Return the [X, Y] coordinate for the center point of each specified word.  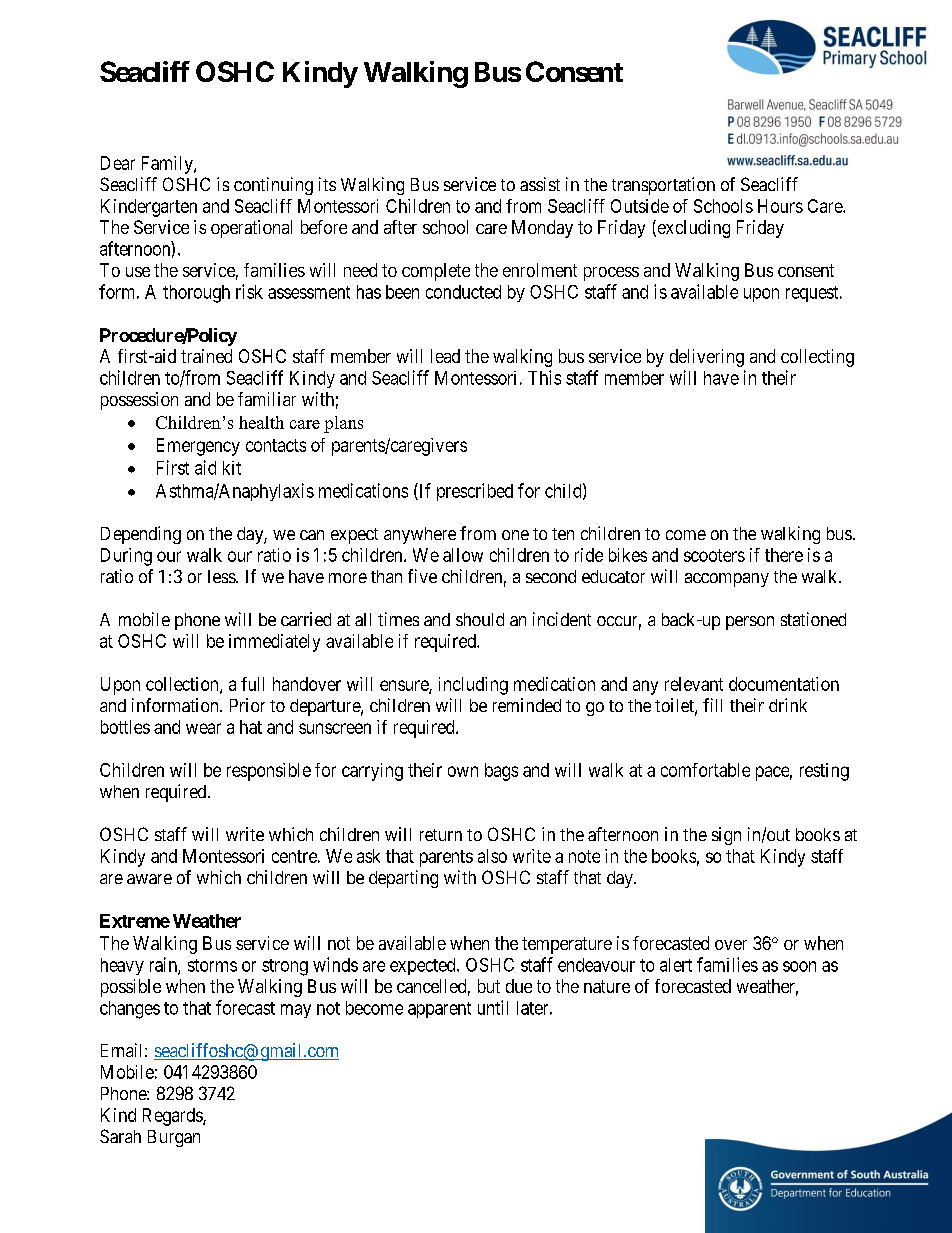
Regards [173, 1117]
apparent [439, 1010]
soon [799, 966]
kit [232, 468]
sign [726, 836]
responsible [269, 772]
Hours [780, 206]
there [784, 555]
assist [540, 184]
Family [168, 165]
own [463, 771]
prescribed [475, 492]
